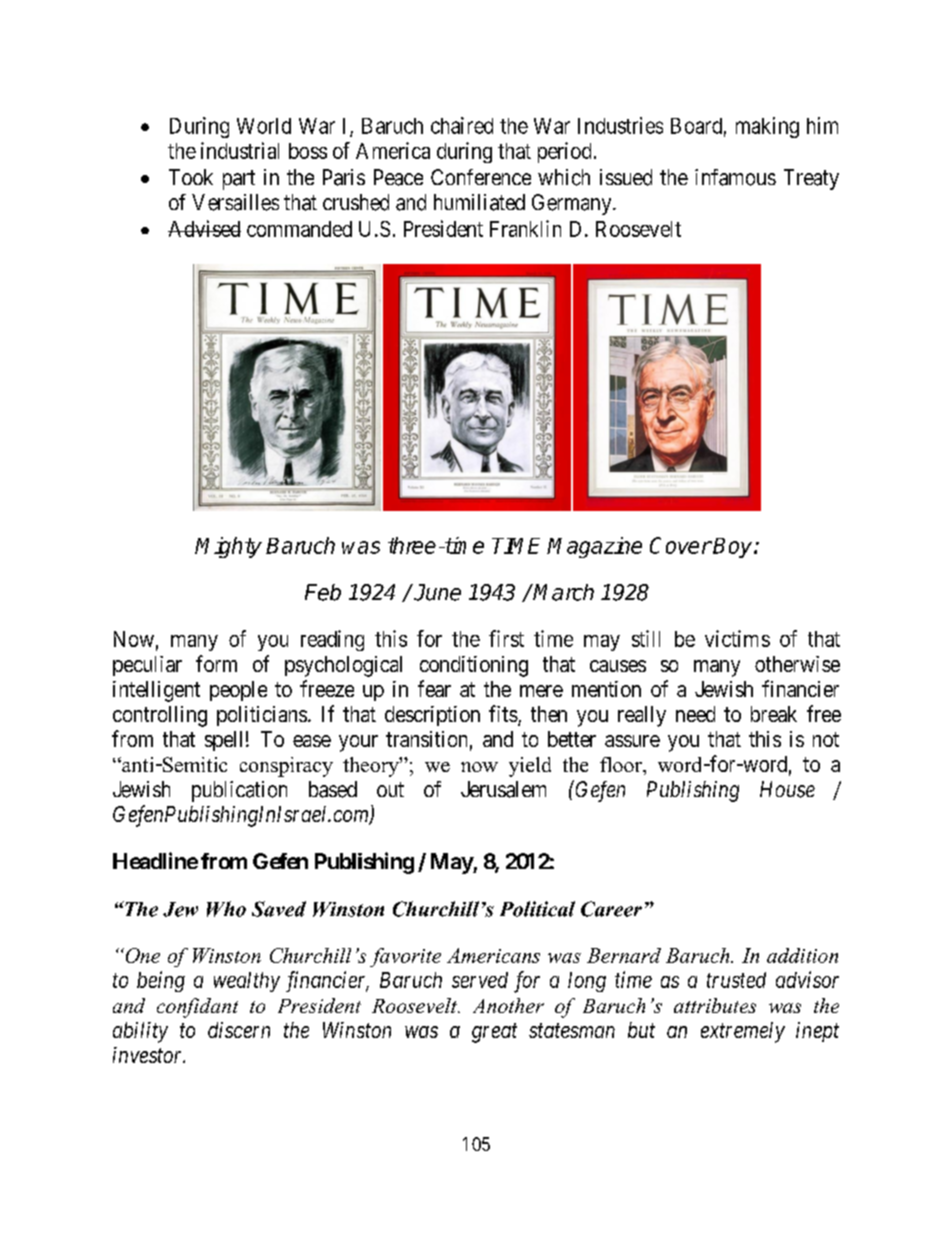 The image size is (952, 1233). Describe the element at coordinates (481, 177) in the image. I see `Conference` at that location.
